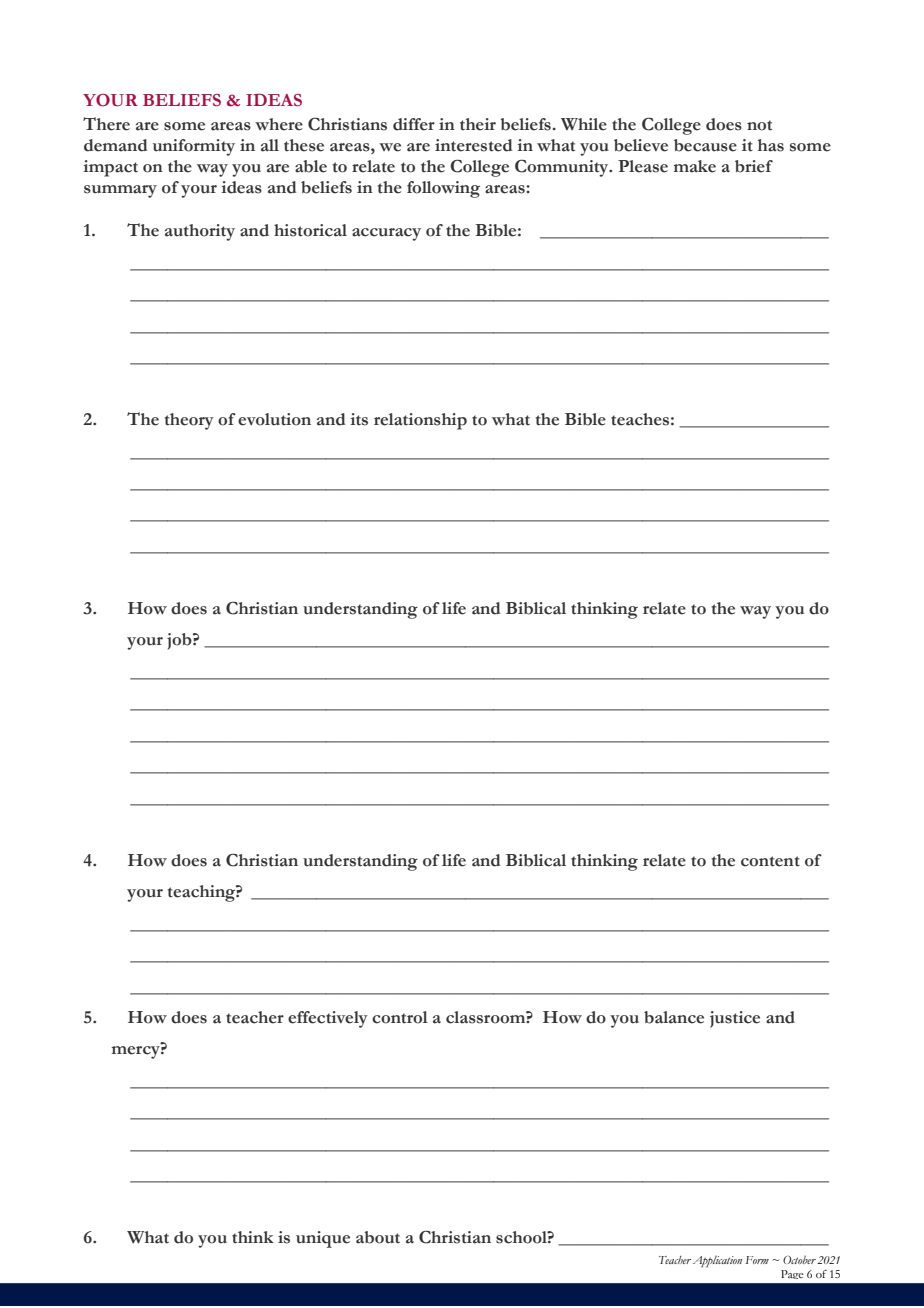 The height and width of the screenshot is (1308, 924). I want to click on effectively, so click(328, 1019).
